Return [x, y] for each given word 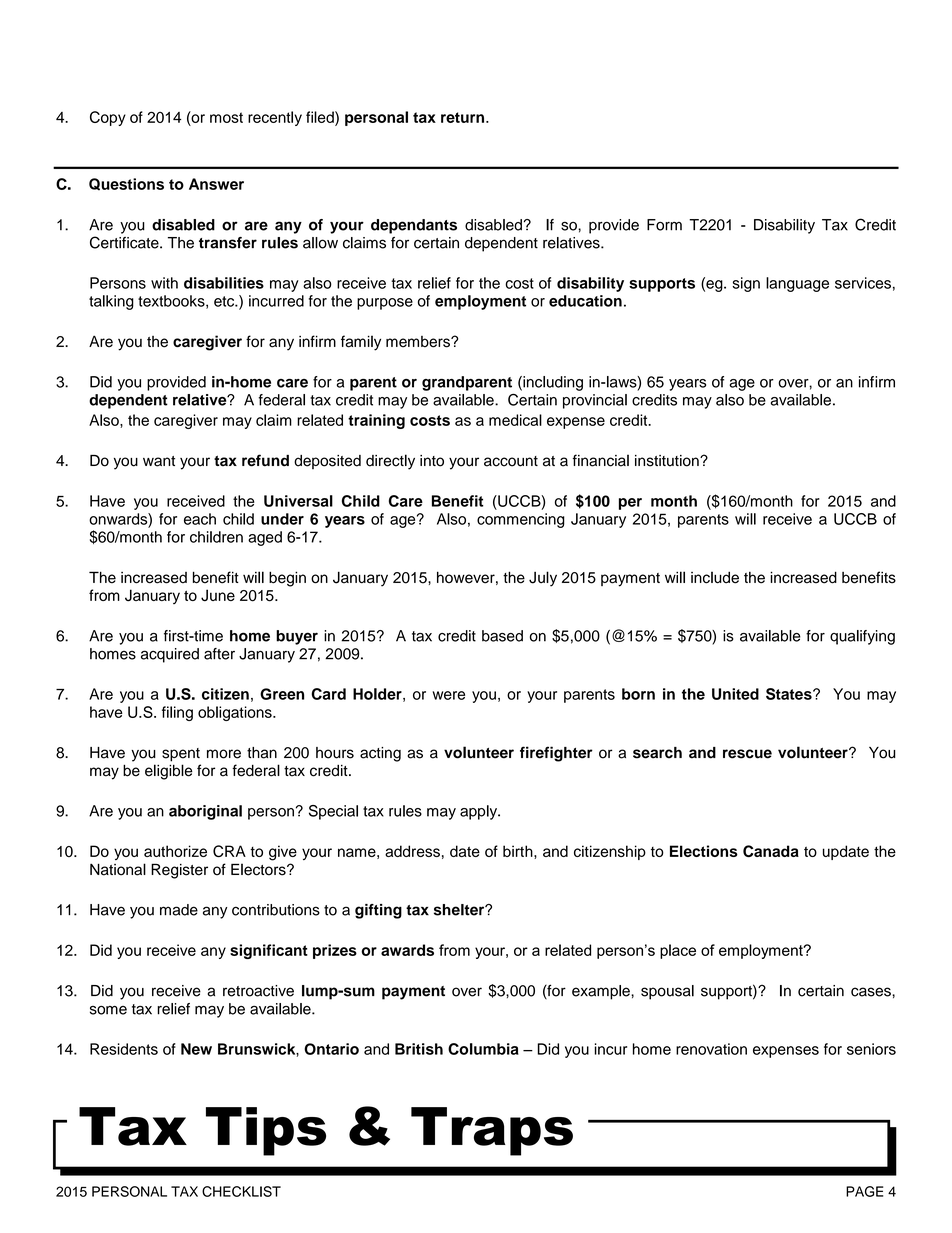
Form [664, 225]
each [200, 519]
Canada [771, 851]
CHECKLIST [241, 1191]
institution [668, 461]
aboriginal [205, 812]
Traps [492, 1131]
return [464, 117]
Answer [216, 184]
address [412, 851]
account [511, 461]
